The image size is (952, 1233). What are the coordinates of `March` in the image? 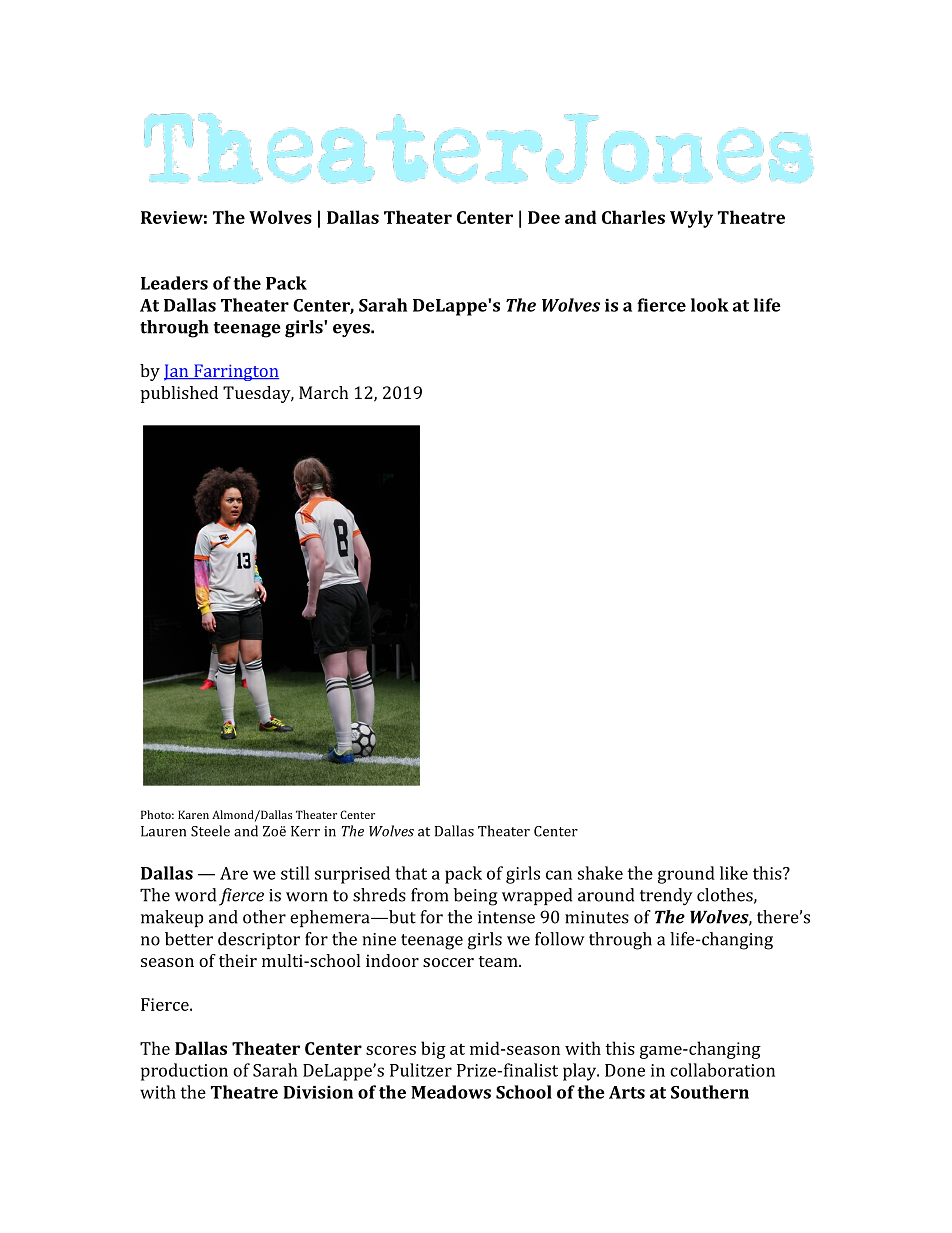 It's located at (324, 392).
